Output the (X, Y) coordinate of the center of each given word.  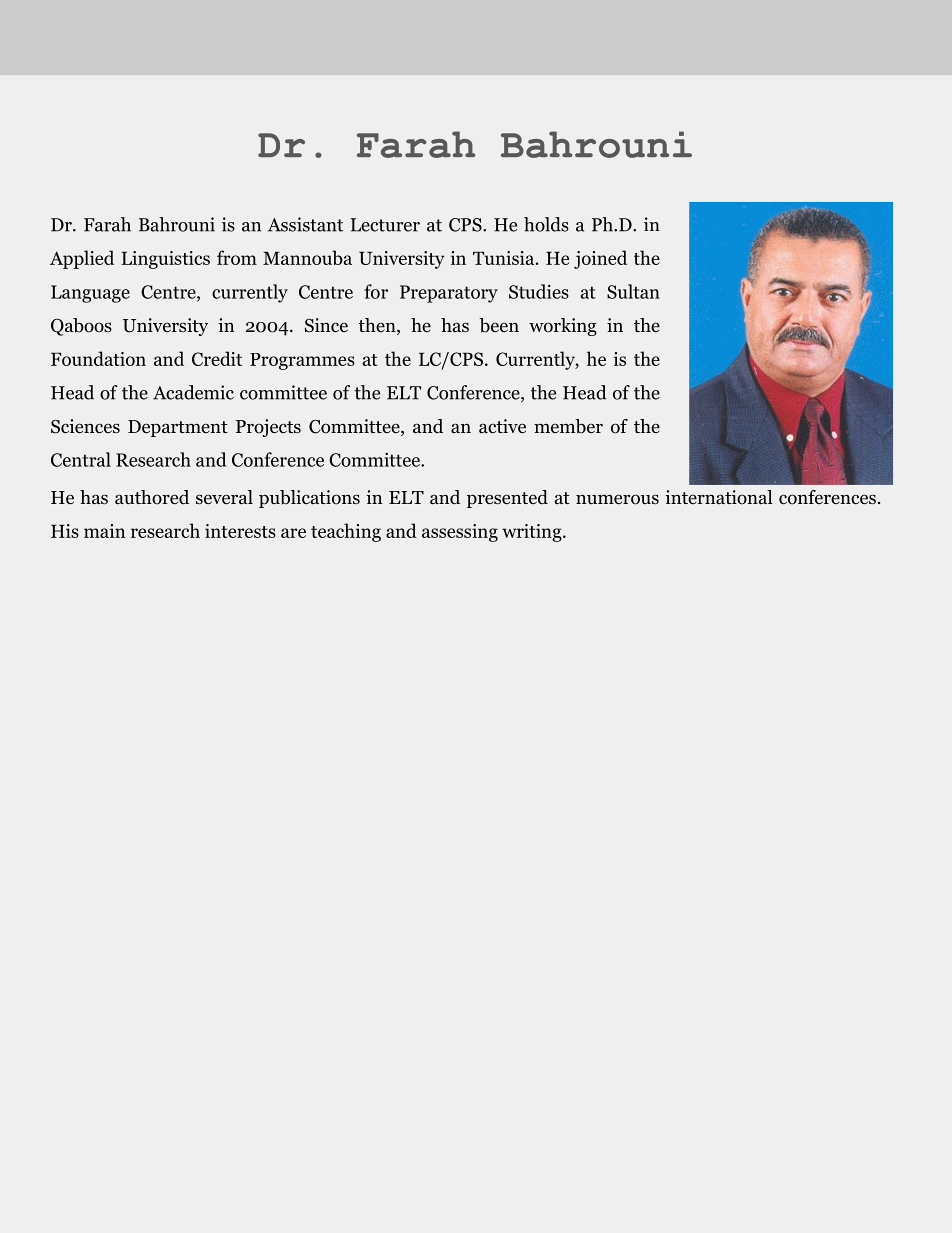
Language (90, 294)
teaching (346, 532)
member (568, 426)
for (376, 291)
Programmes (302, 361)
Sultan (633, 291)
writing (533, 533)
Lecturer (385, 225)
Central (81, 459)
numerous (617, 499)
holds (546, 224)
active (502, 426)
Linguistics (165, 260)
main (105, 531)
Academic (193, 392)
